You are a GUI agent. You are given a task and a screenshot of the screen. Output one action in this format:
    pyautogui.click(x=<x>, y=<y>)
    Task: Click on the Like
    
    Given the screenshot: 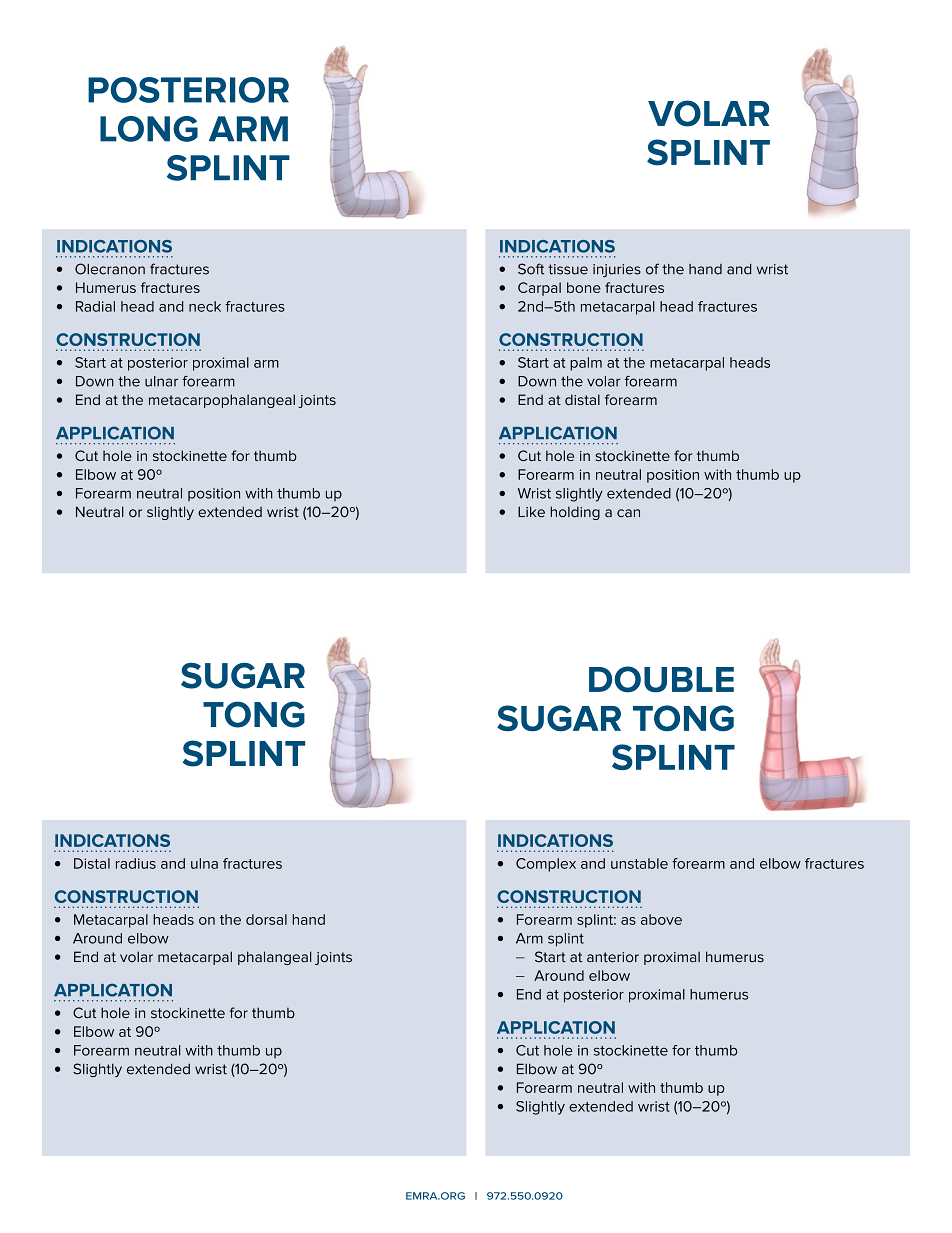 What is the action you would take?
    pyautogui.click(x=531, y=512)
